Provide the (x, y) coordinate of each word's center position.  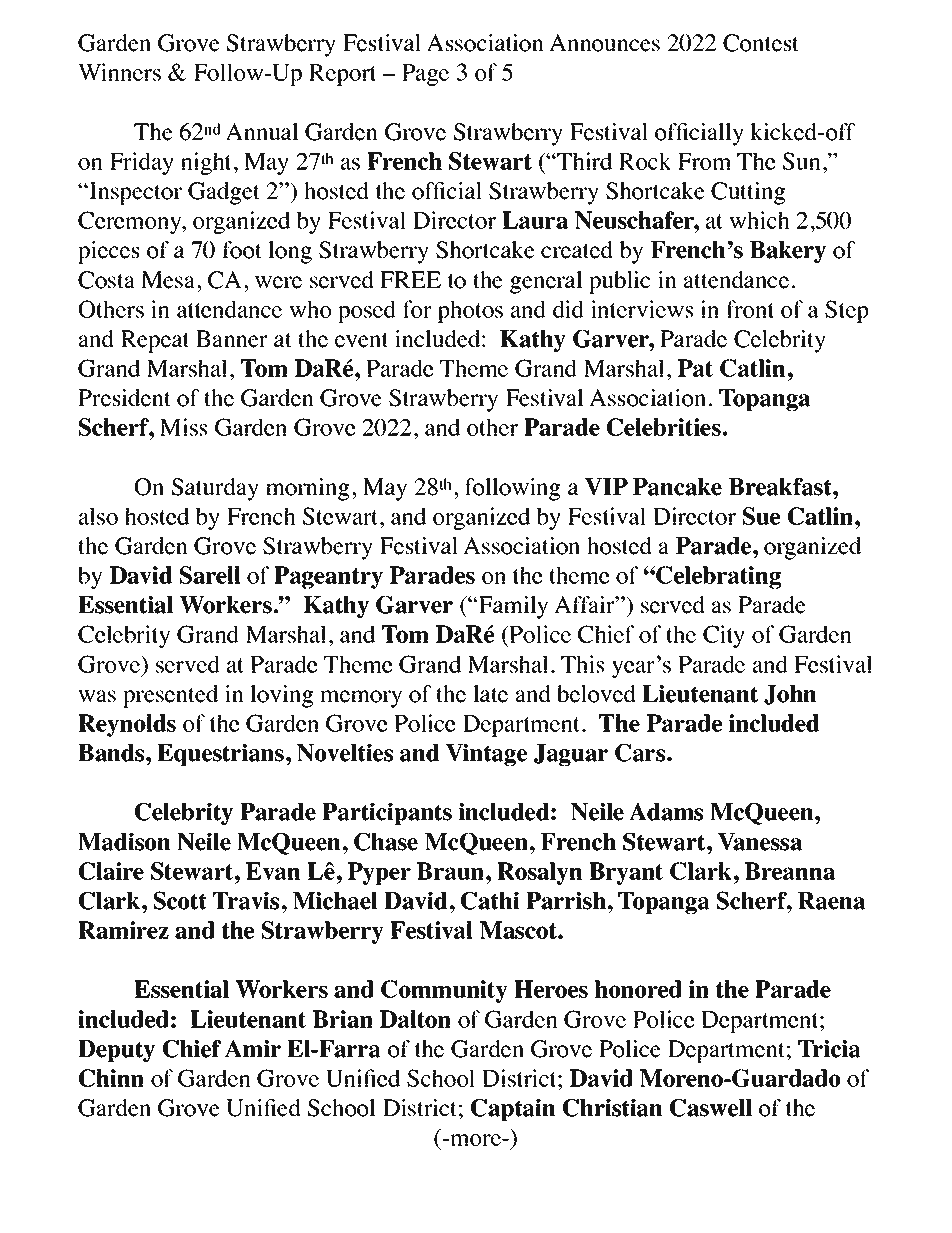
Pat (695, 368)
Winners (119, 72)
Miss (183, 427)
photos (470, 311)
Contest (761, 43)
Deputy (116, 1051)
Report (343, 75)
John (790, 695)
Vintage (486, 755)
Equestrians (220, 755)
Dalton (415, 1019)
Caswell (711, 1108)
